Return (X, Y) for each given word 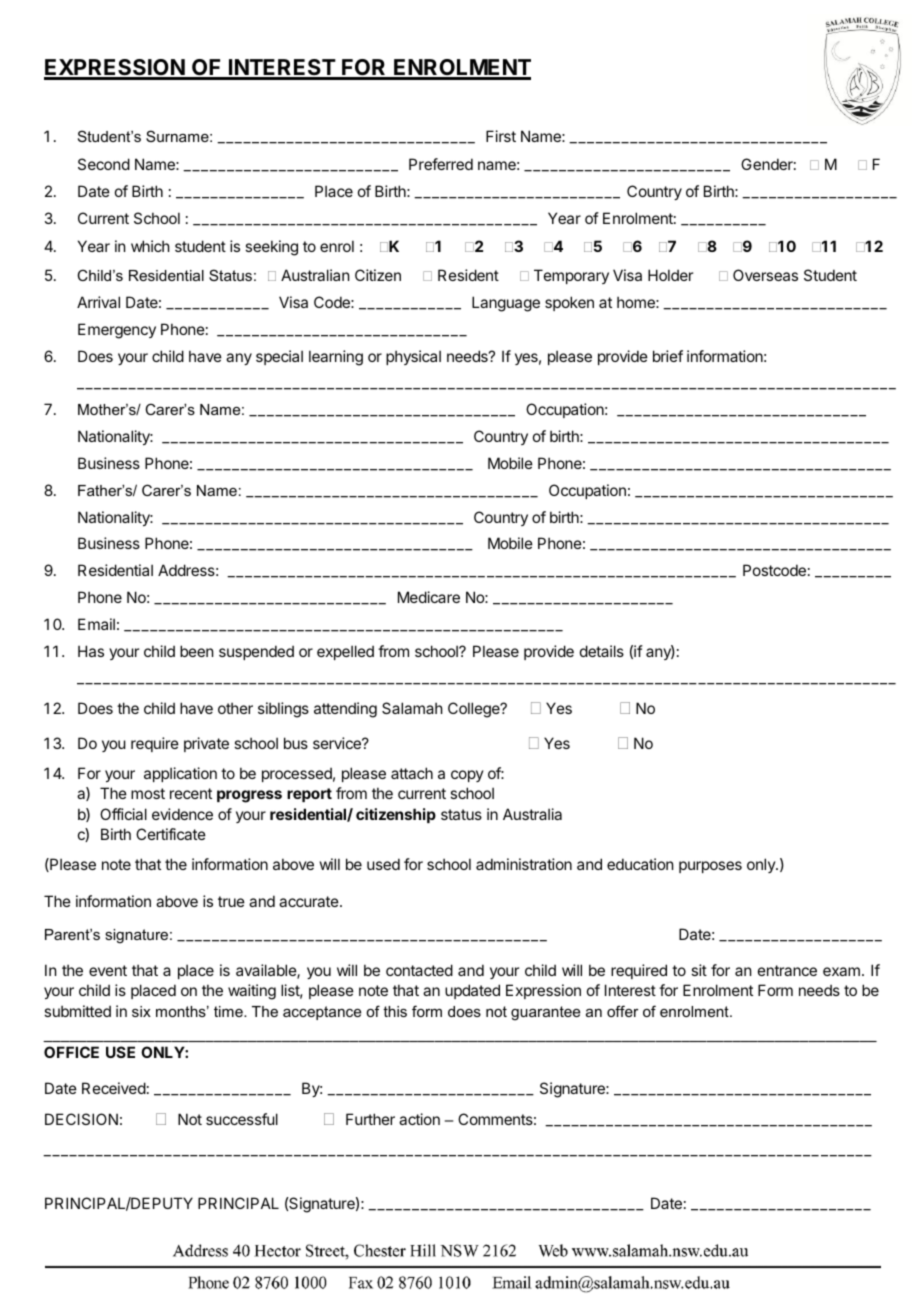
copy (467, 776)
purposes (710, 867)
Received (114, 1088)
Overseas (765, 275)
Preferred (441, 164)
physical (413, 357)
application (180, 774)
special (279, 357)
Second (104, 164)
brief (668, 356)
